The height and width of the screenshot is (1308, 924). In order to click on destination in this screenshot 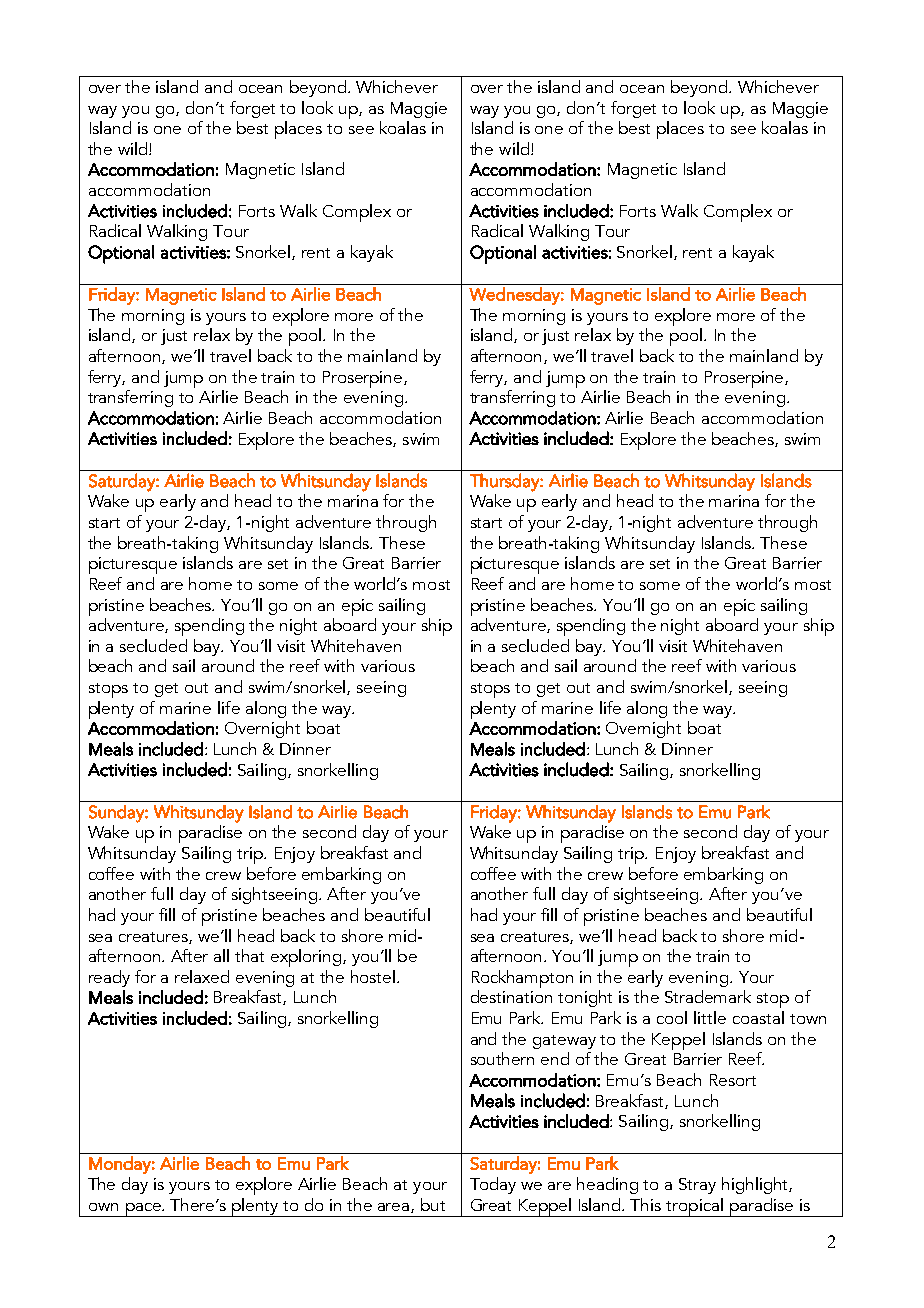, I will do `click(511, 996)`.
